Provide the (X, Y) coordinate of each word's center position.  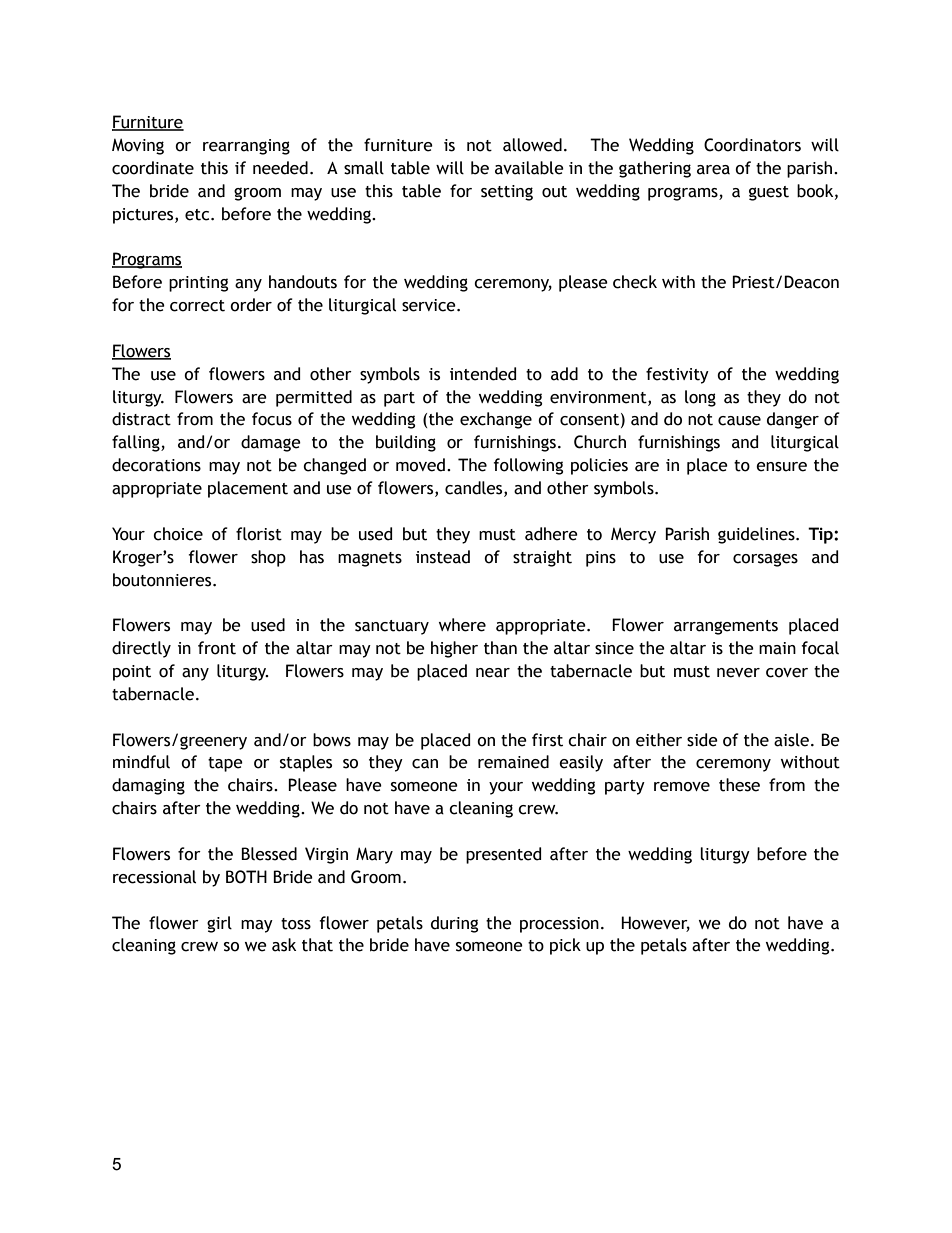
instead (443, 557)
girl (219, 924)
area (713, 170)
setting (507, 193)
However (655, 923)
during (454, 924)
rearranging (246, 147)
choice (178, 534)
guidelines (757, 535)
